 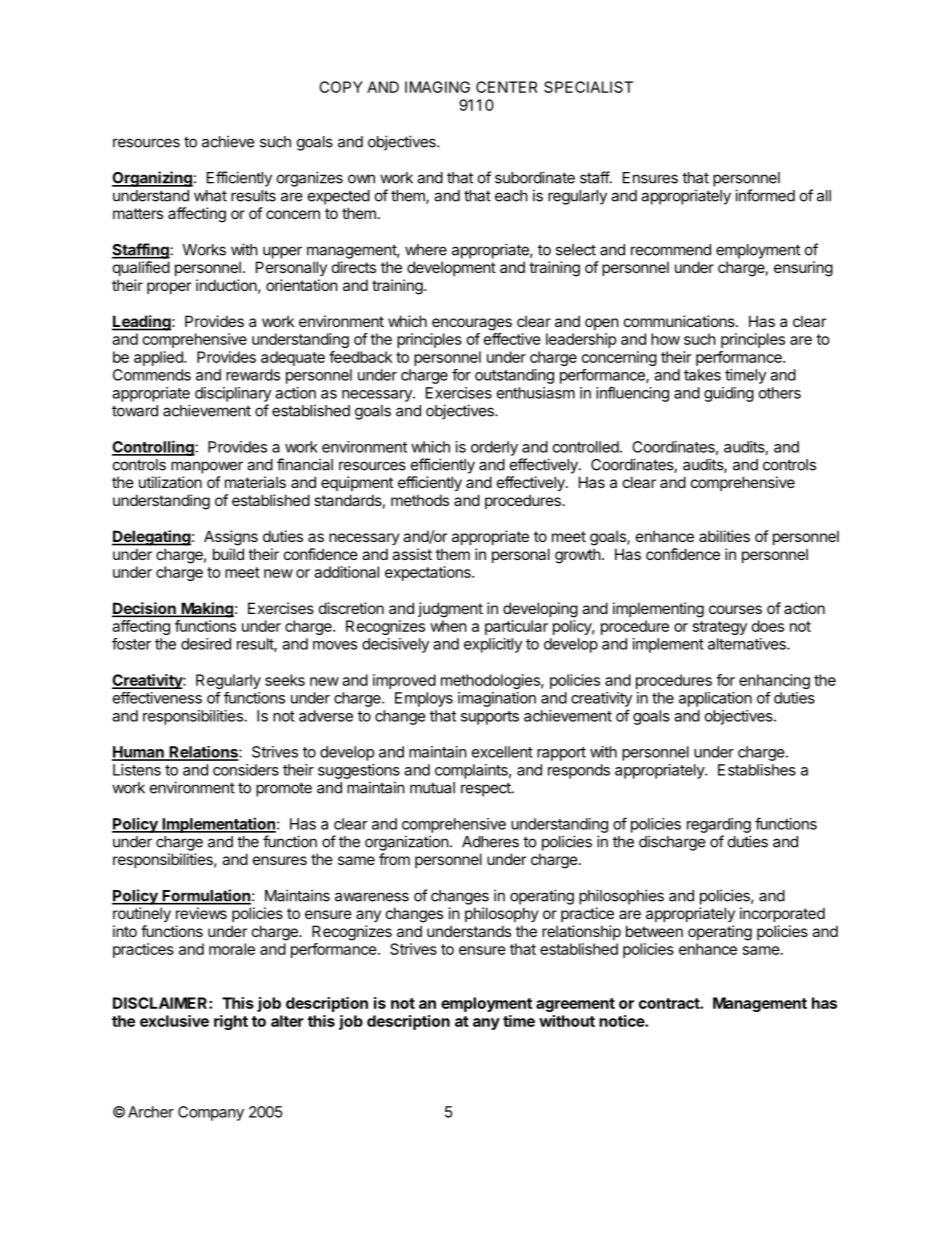 I want to click on judgment, so click(x=450, y=610).
